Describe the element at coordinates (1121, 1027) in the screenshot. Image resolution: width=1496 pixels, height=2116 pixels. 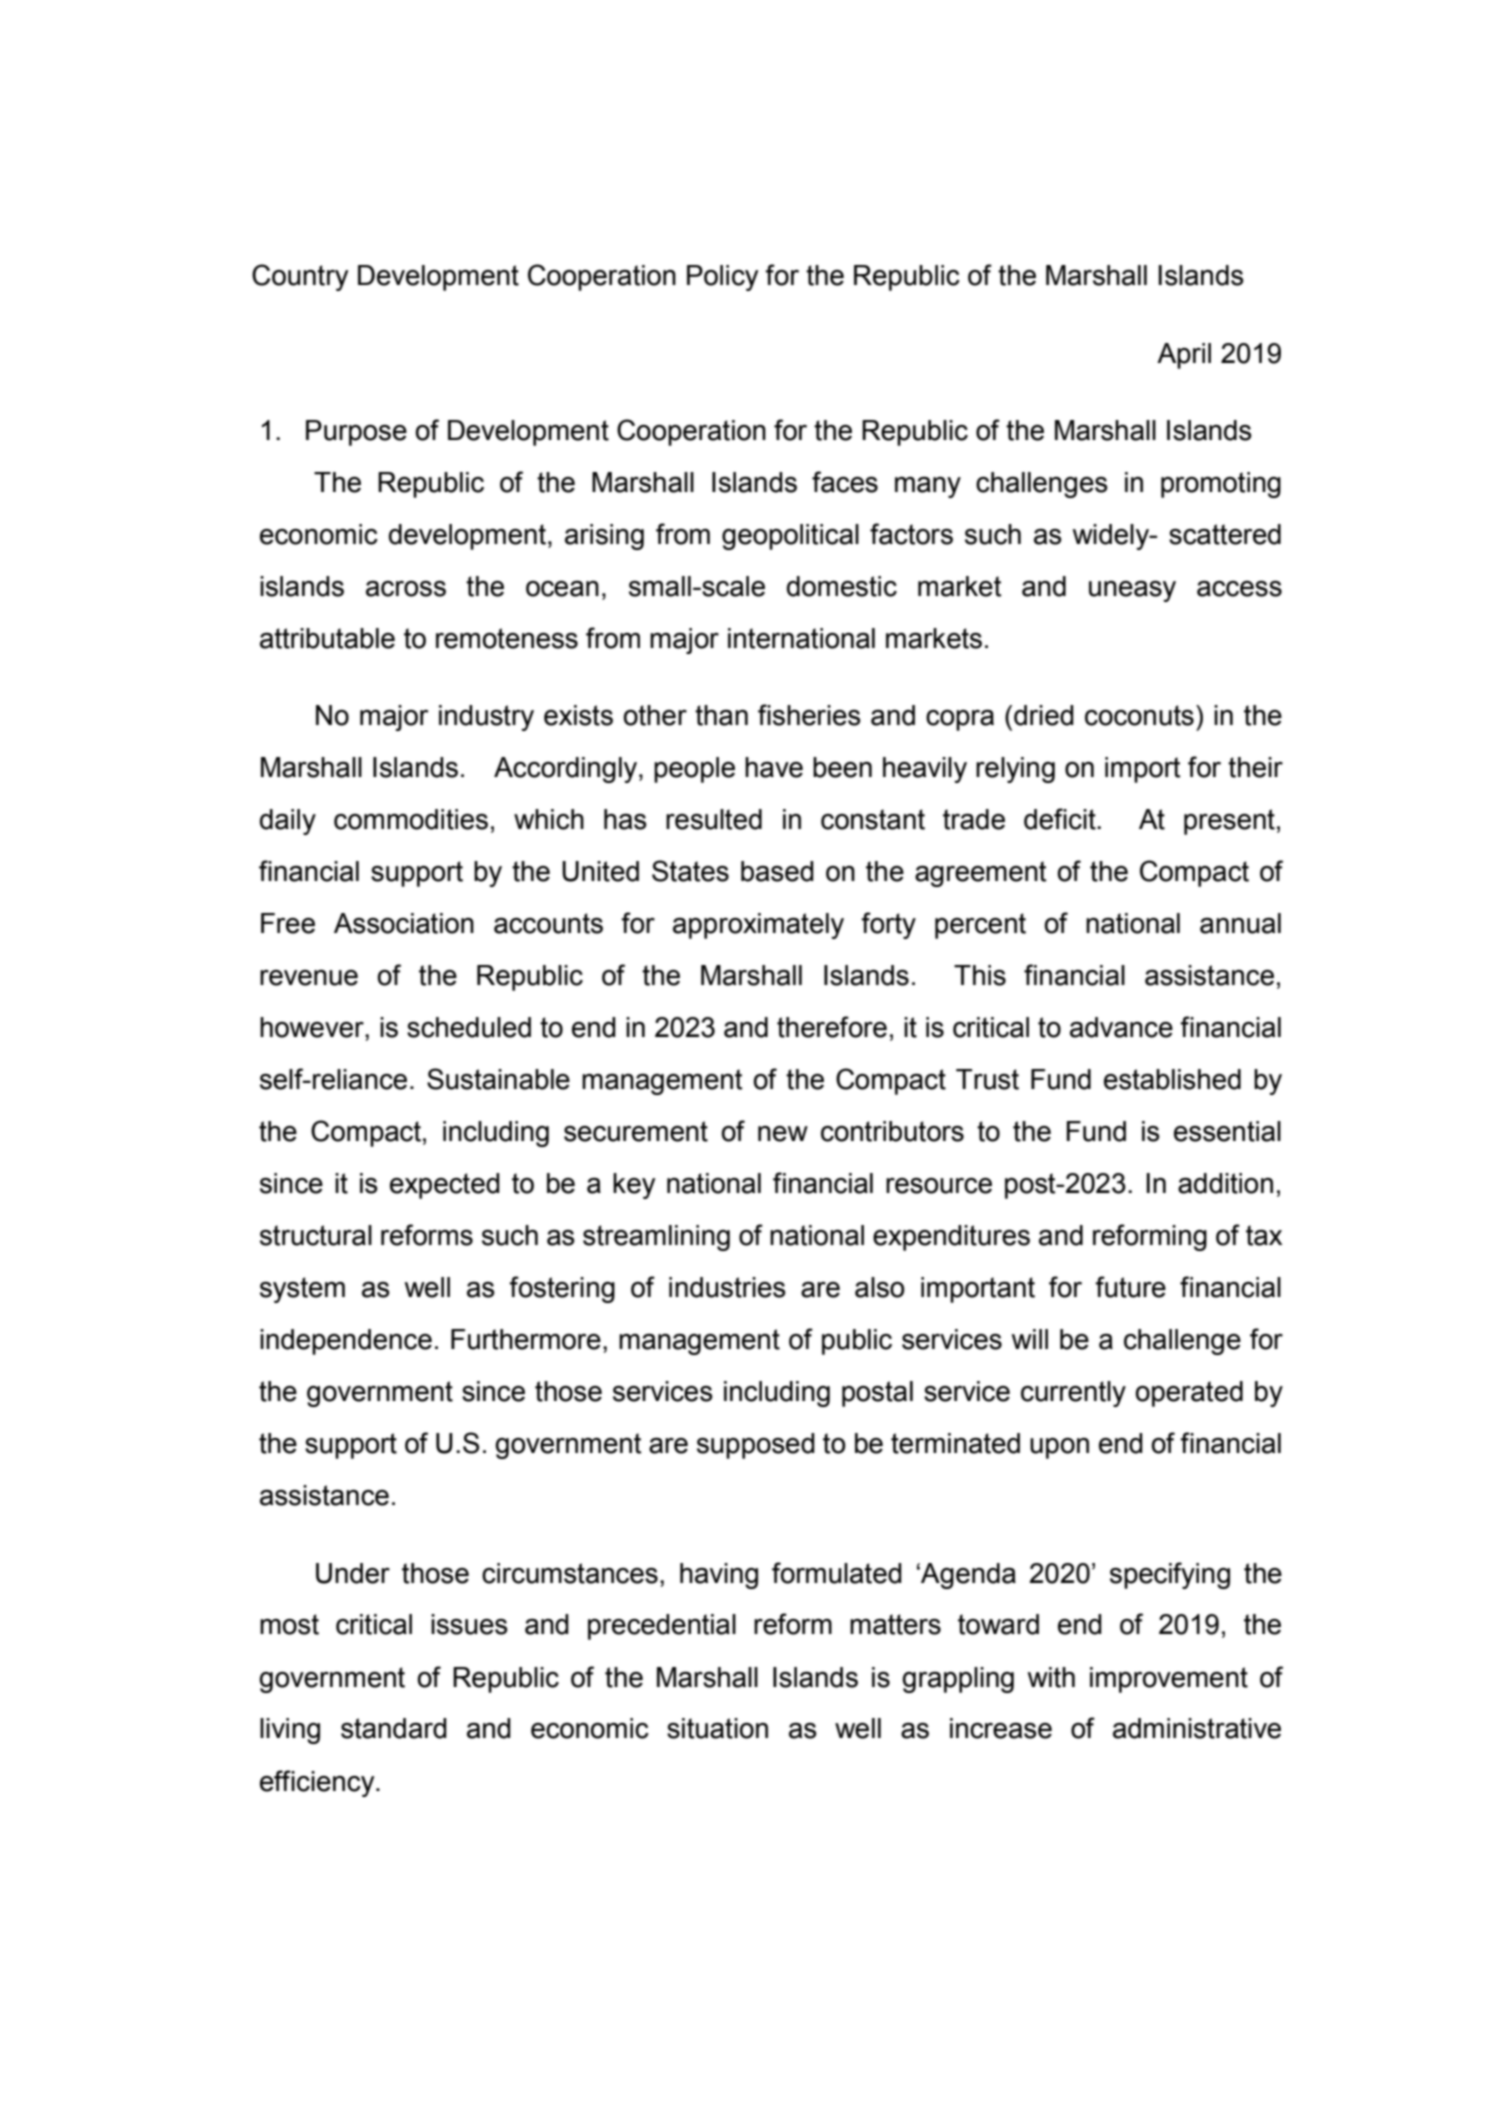
I see `advance` at that location.
